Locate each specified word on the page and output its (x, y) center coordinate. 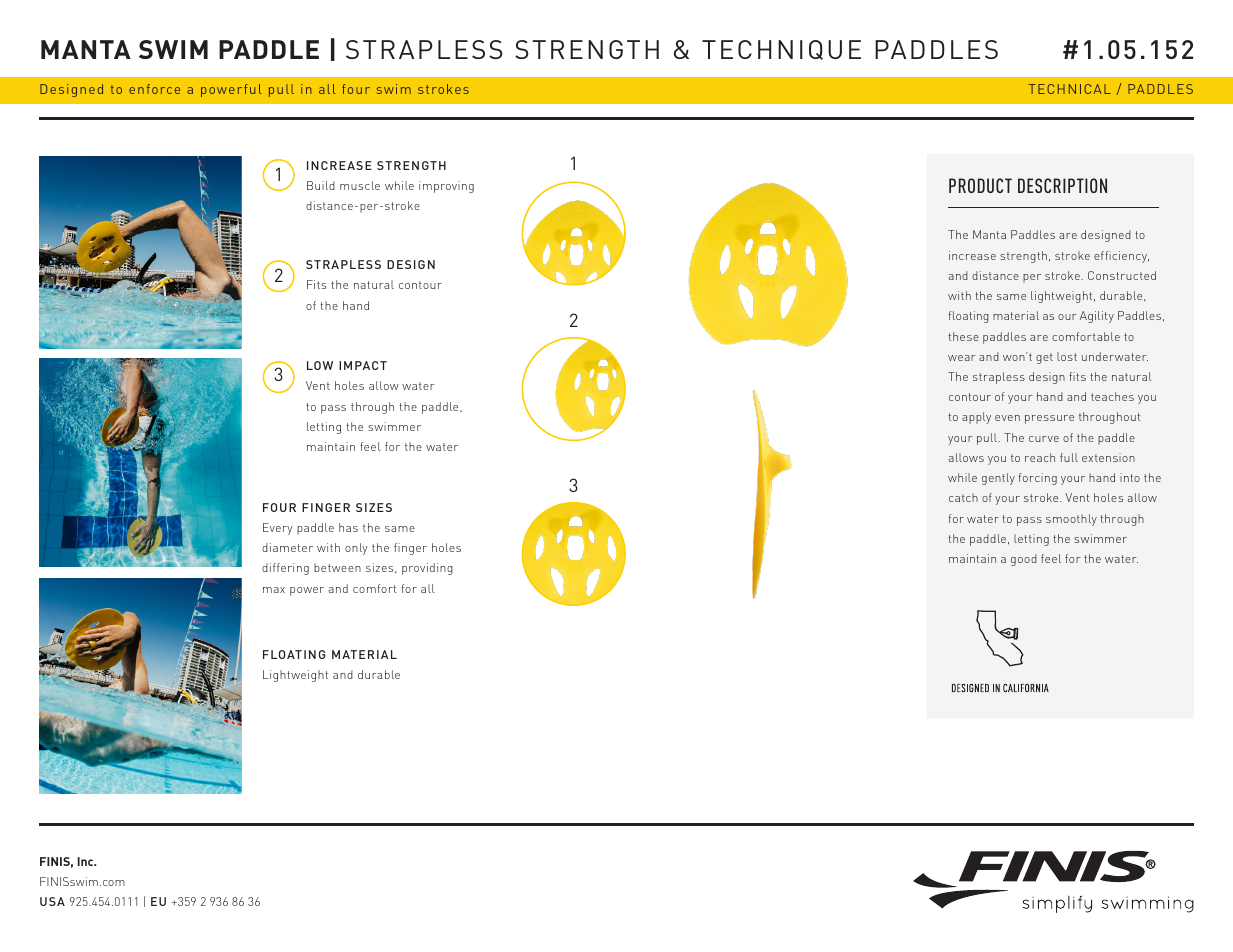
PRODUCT (980, 185)
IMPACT (363, 365)
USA (52, 901)
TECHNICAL (1070, 89)
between (337, 567)
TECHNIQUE (781, 50)
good (1024, 560)
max (274, 590)
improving (446, 187)
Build (321, 185)
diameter (287, 547)
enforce (154, 89)
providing (427, 569)
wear (962, 358)
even (1007, 418)
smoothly (1071, 520)
